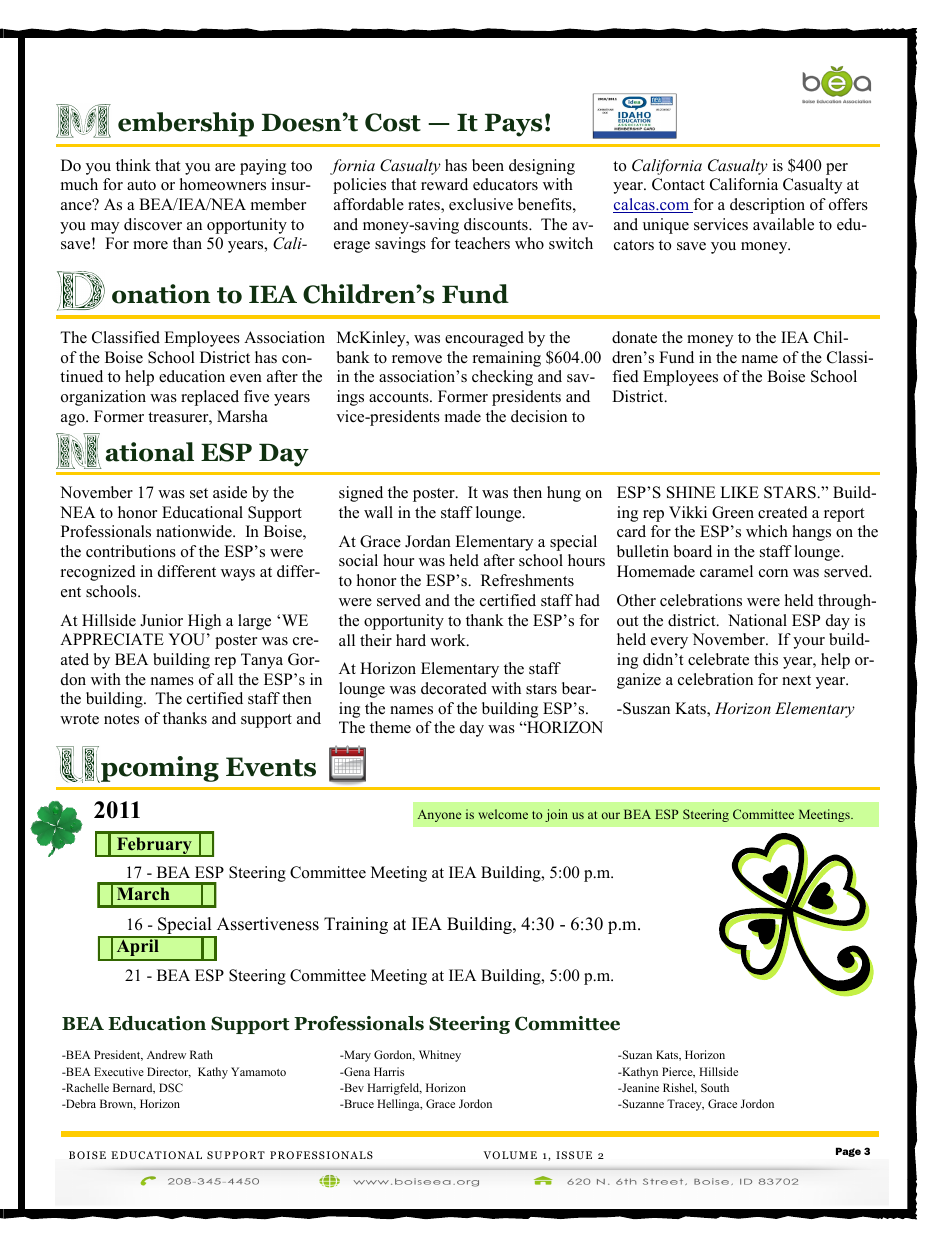 The width and height of the screenshot is (952, 1233). I want to click on this, so click(766, 659).
